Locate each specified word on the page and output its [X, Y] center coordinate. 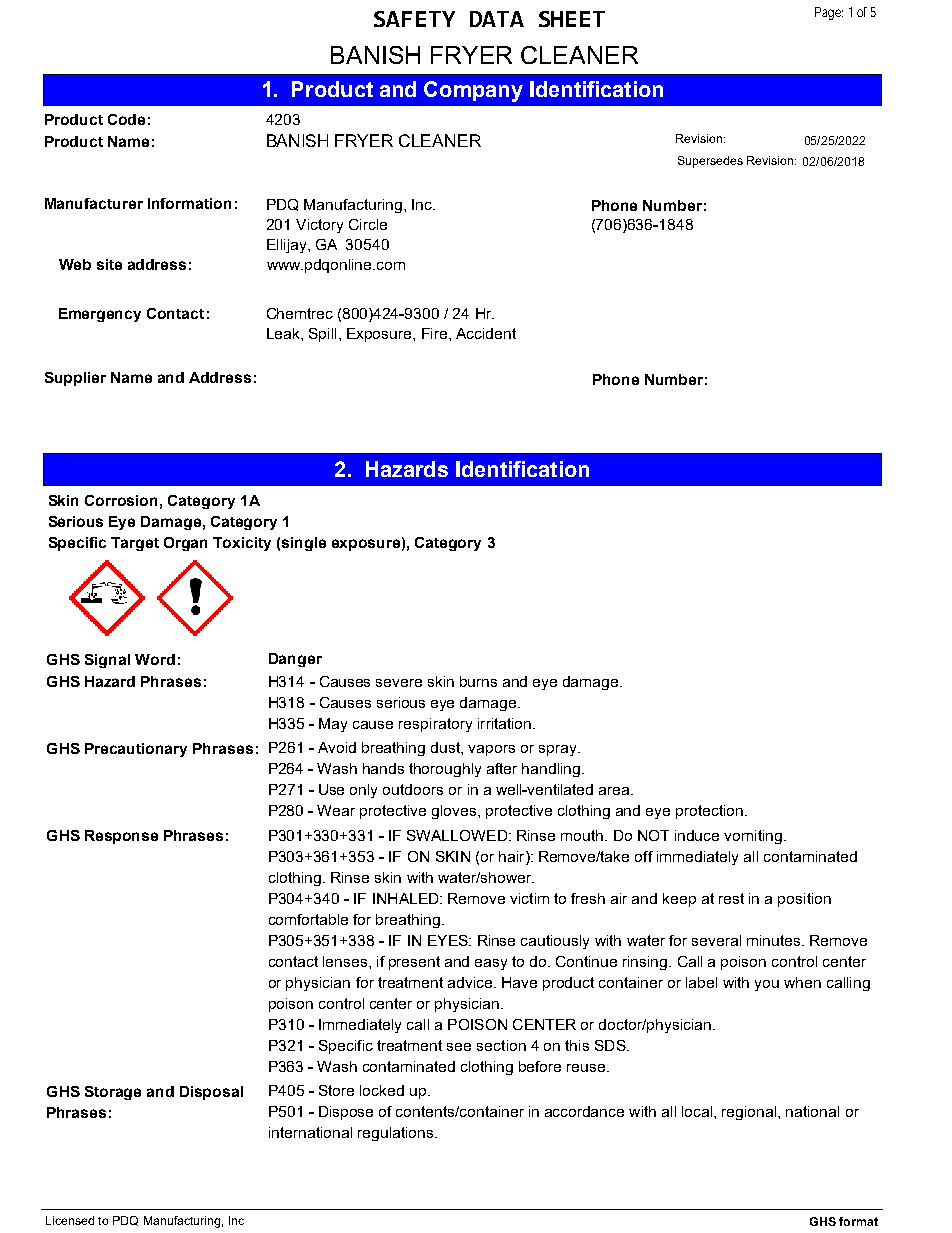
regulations [395, 1134]
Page [828, 13]
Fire [436, 333]
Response [121, 837]
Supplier [75, 379]
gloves [455, 812]
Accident [486, 333]
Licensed [70, 1220]
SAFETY [414, 19]
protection [709, 812]
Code [126, 119]
